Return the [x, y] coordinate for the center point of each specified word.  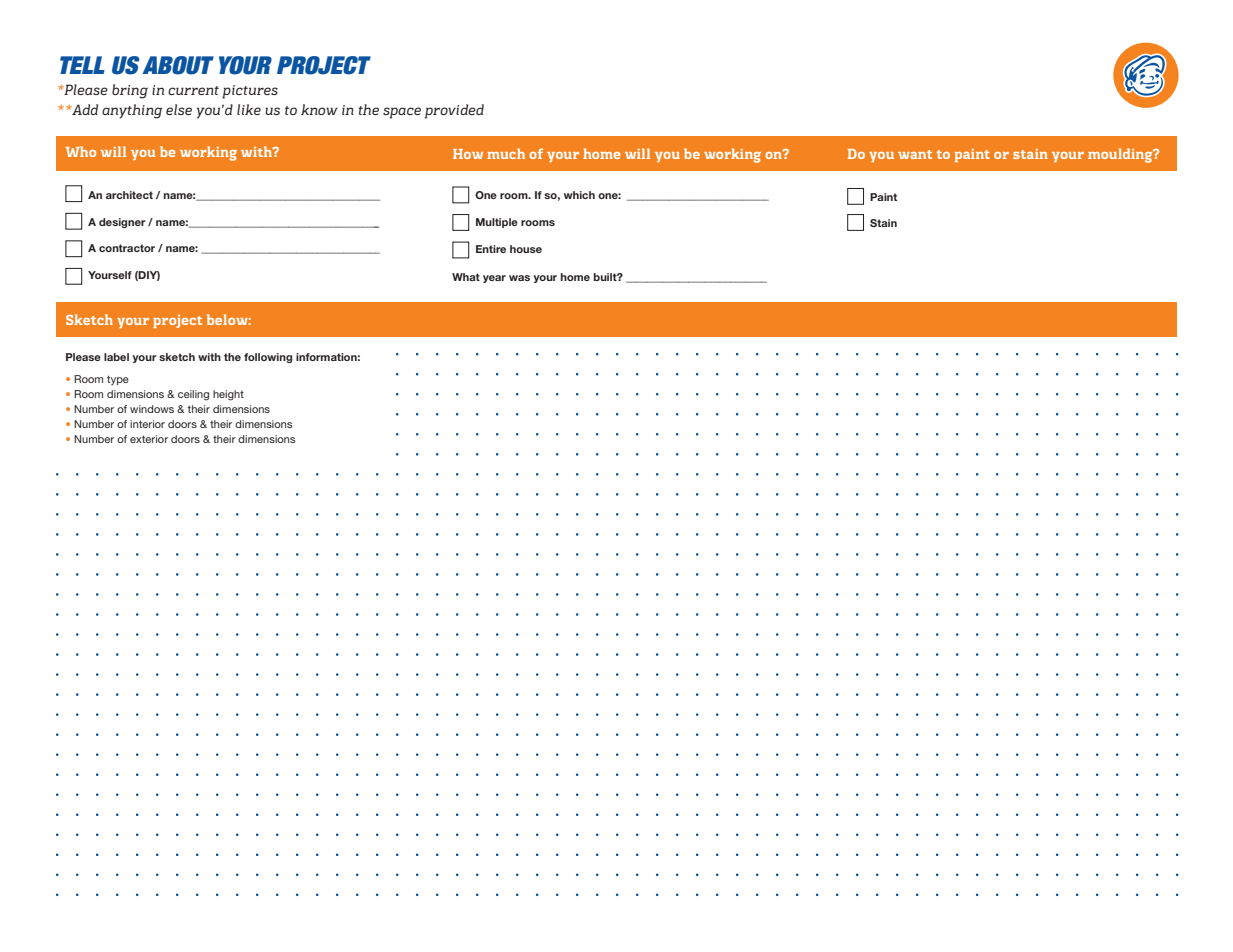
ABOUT [178, 65]
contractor [127, 248]
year [494, 279]
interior [147, 424]
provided [454, 111]
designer [122, 223]
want [915, 154]
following [268, 358]
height [228, 395]
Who [80, 151]
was [519, 278]
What [466, 277]
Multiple [497, 223]
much [506, 153]
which [579, 195]
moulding [1121, 155]
